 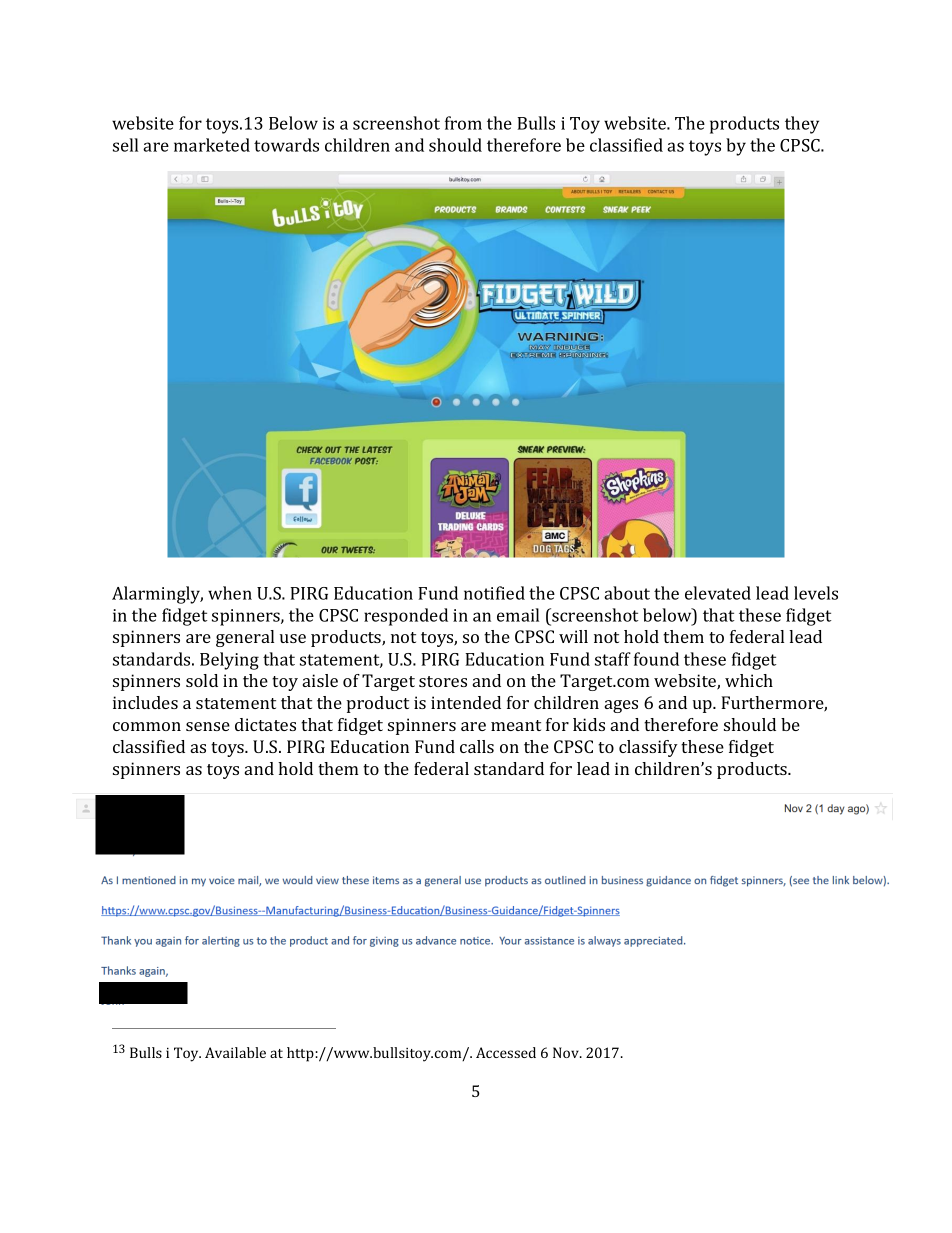 What do you see at coordinates (235, 1052) in the screenshot?
I see `Available` at bounding box center [235, 1052].
